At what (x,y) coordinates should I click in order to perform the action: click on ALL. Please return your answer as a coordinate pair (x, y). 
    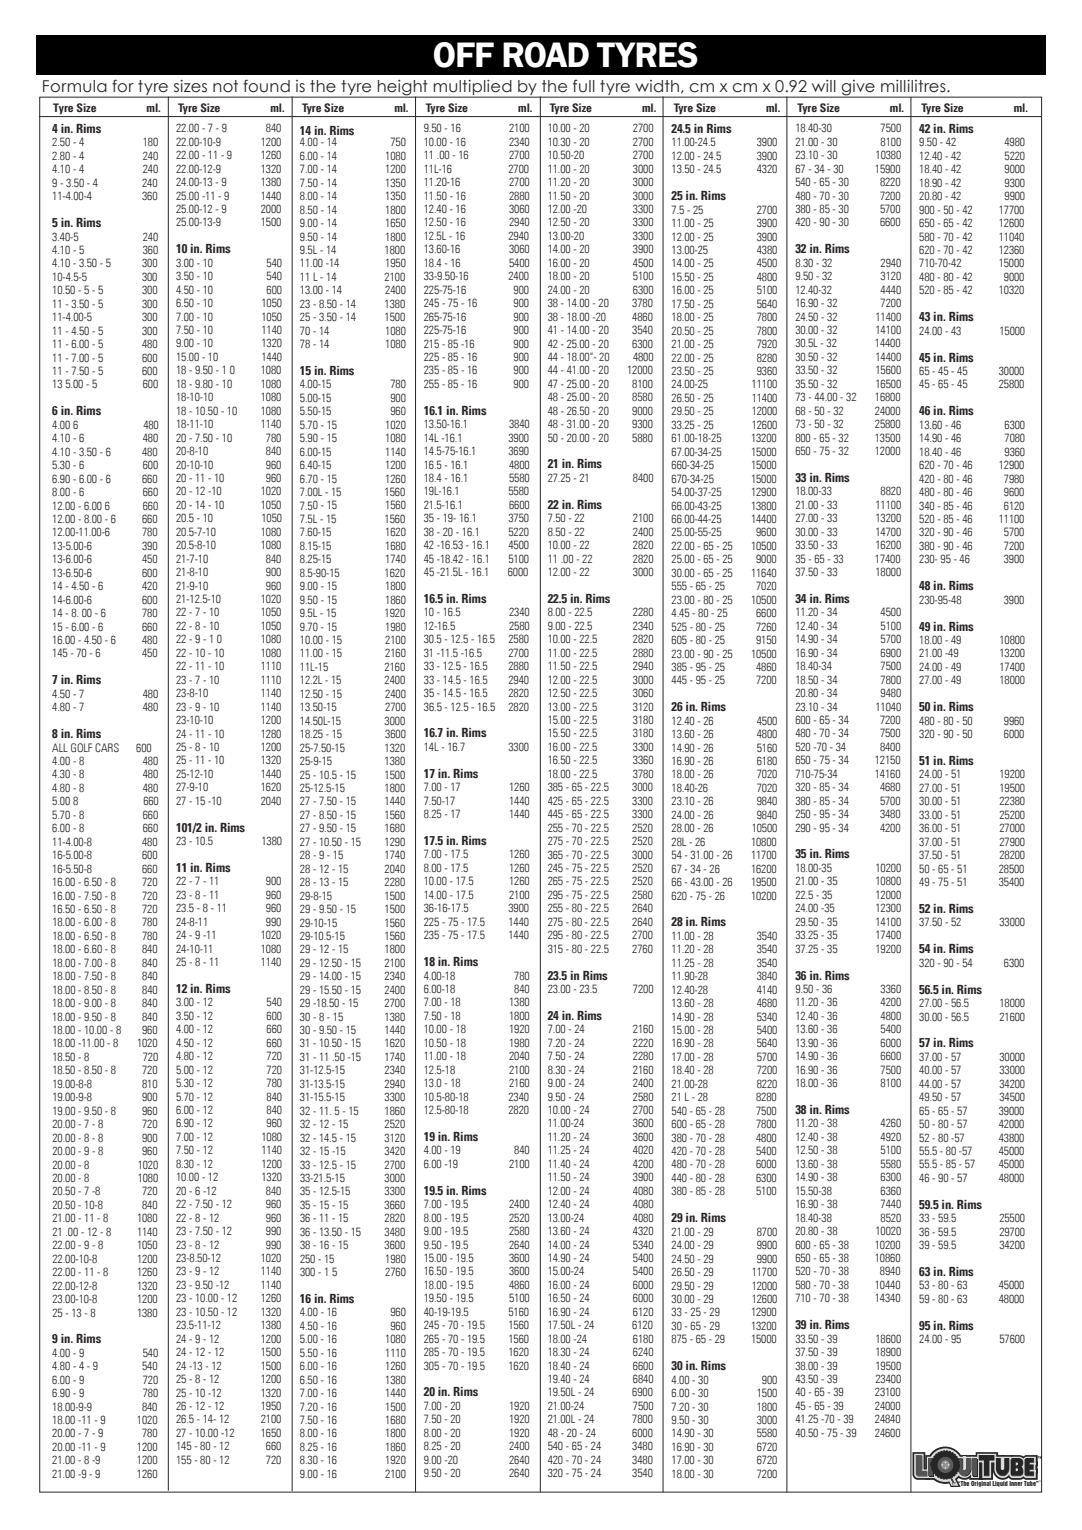
    Looking at the image, I should click on (60, 747).
